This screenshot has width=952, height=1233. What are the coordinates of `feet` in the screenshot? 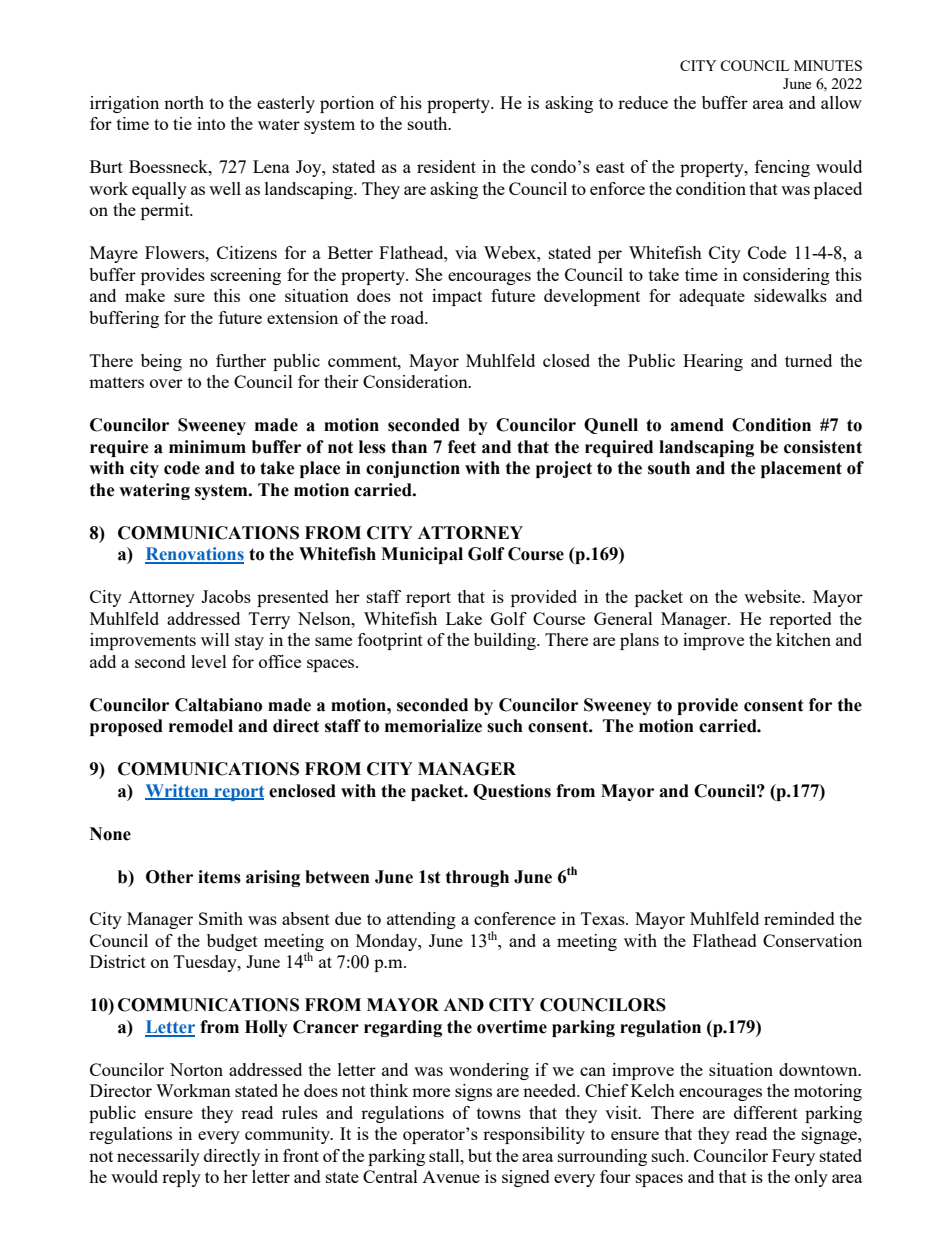 It's located at (462, 447).
